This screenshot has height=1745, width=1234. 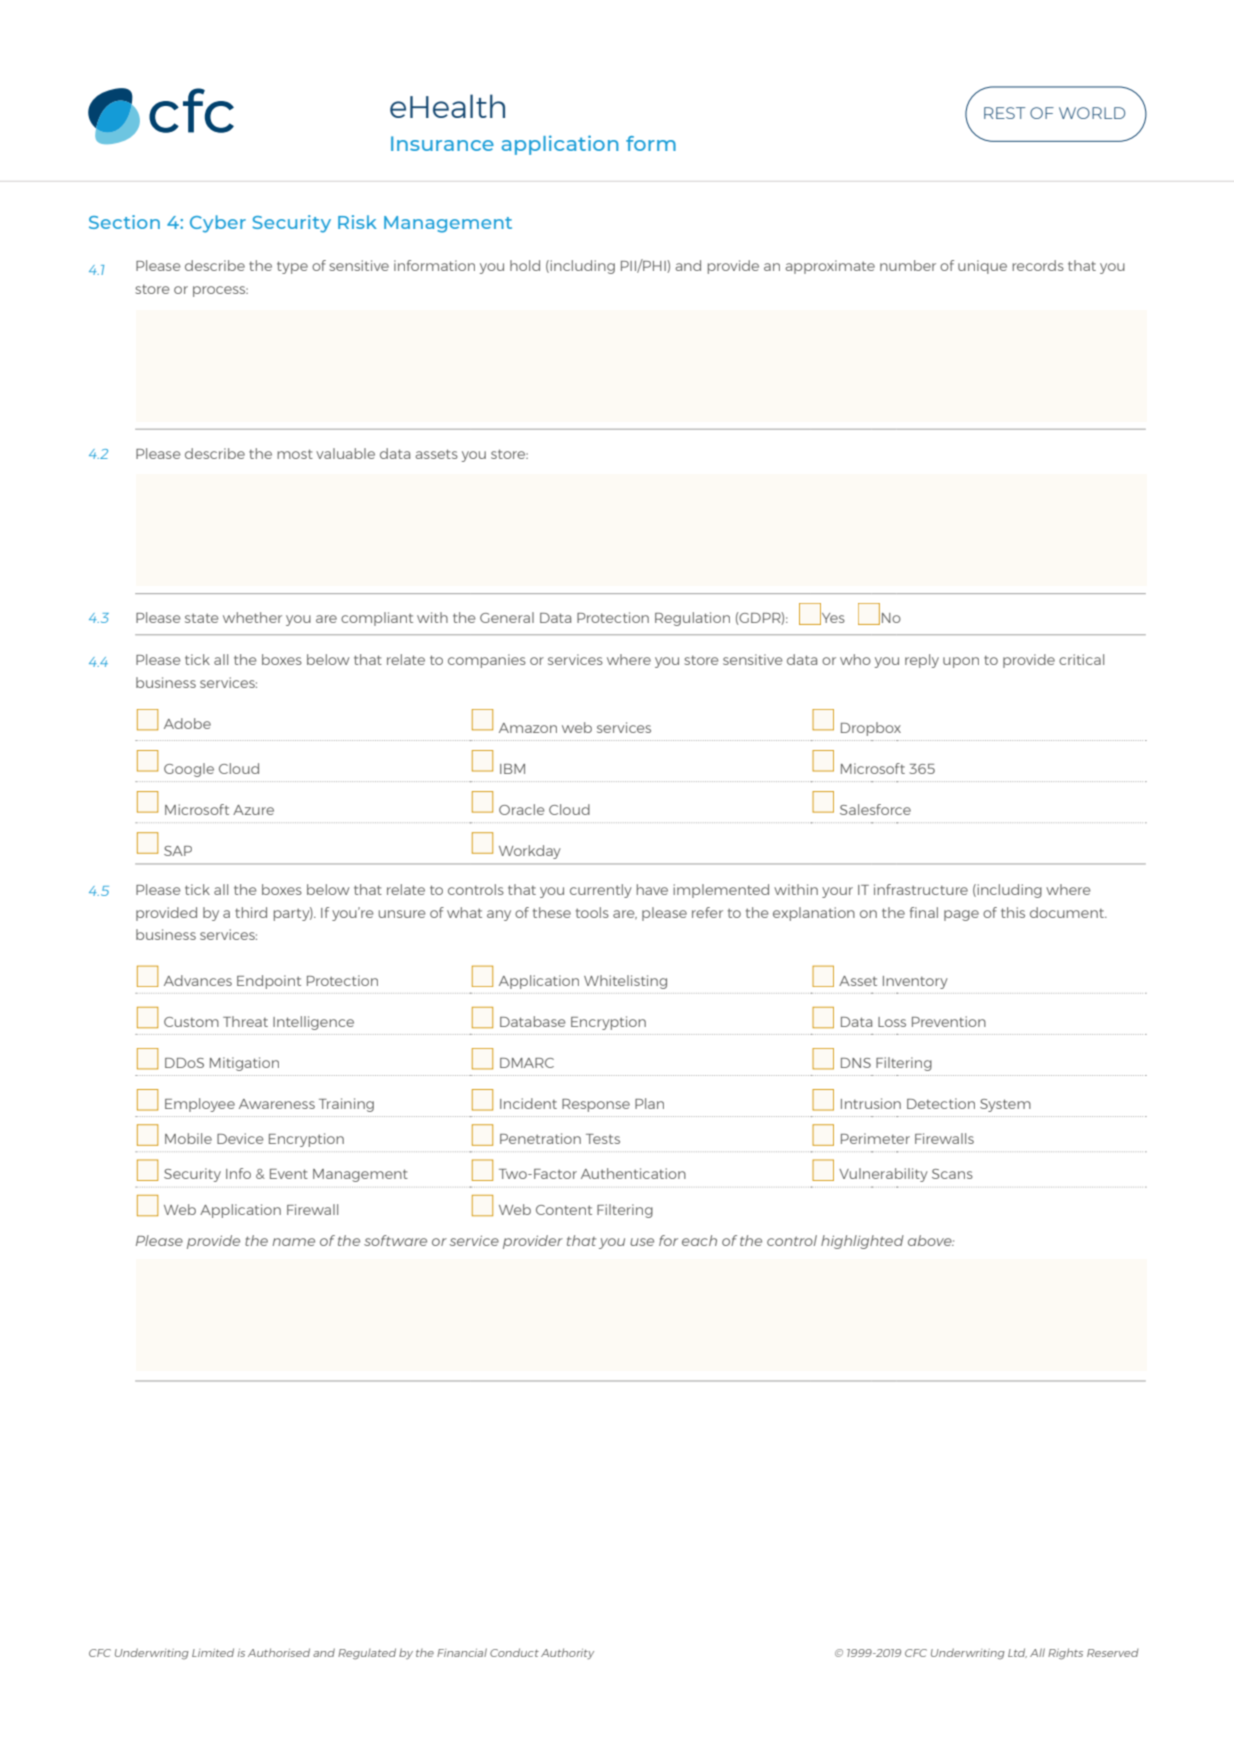 I want to click on REST, so click(x=1004, y=113).
